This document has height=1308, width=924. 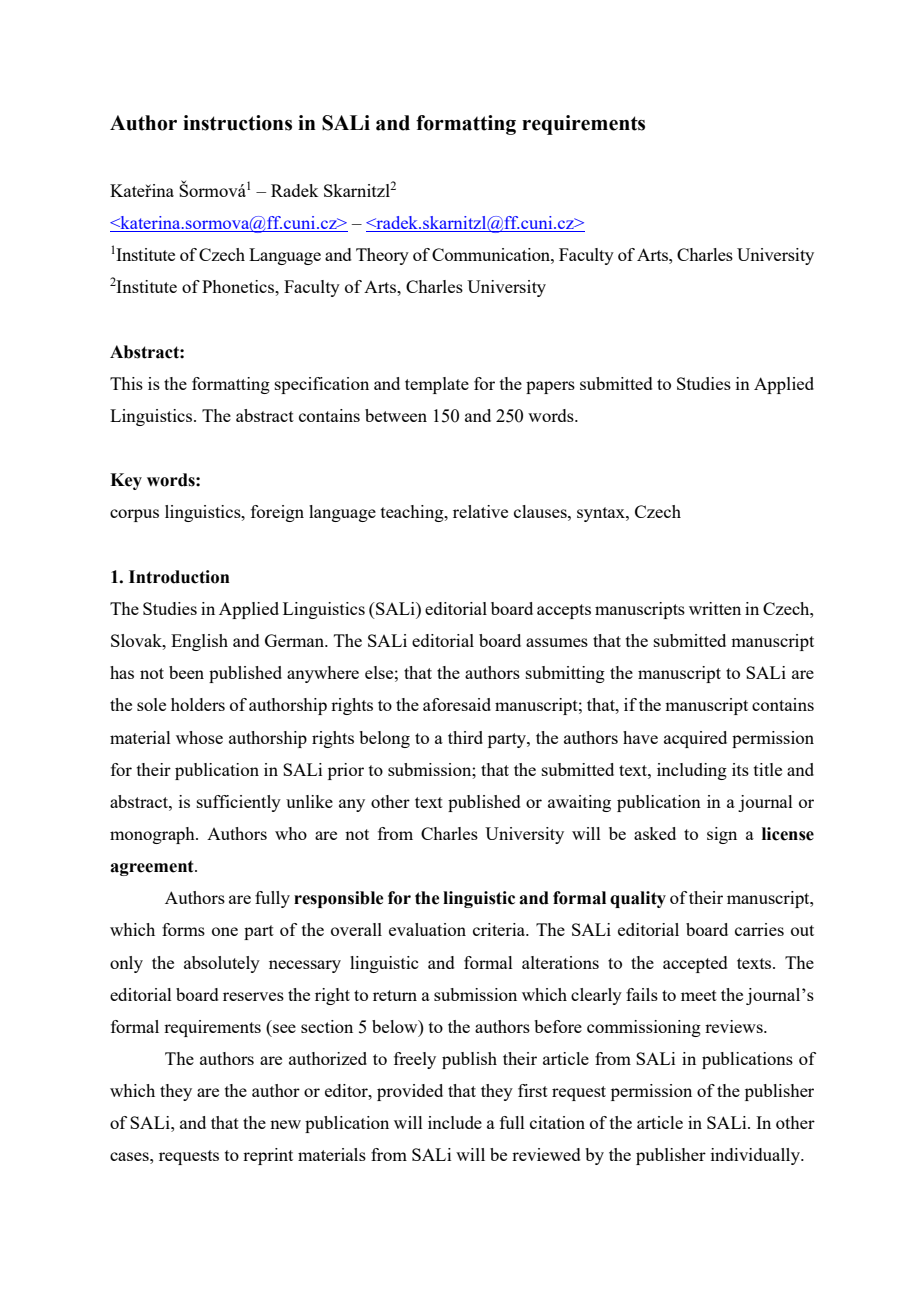 What do you see at coordinates (183, 929) in the document?
I see `forms` at bounding box center [183, 929].
